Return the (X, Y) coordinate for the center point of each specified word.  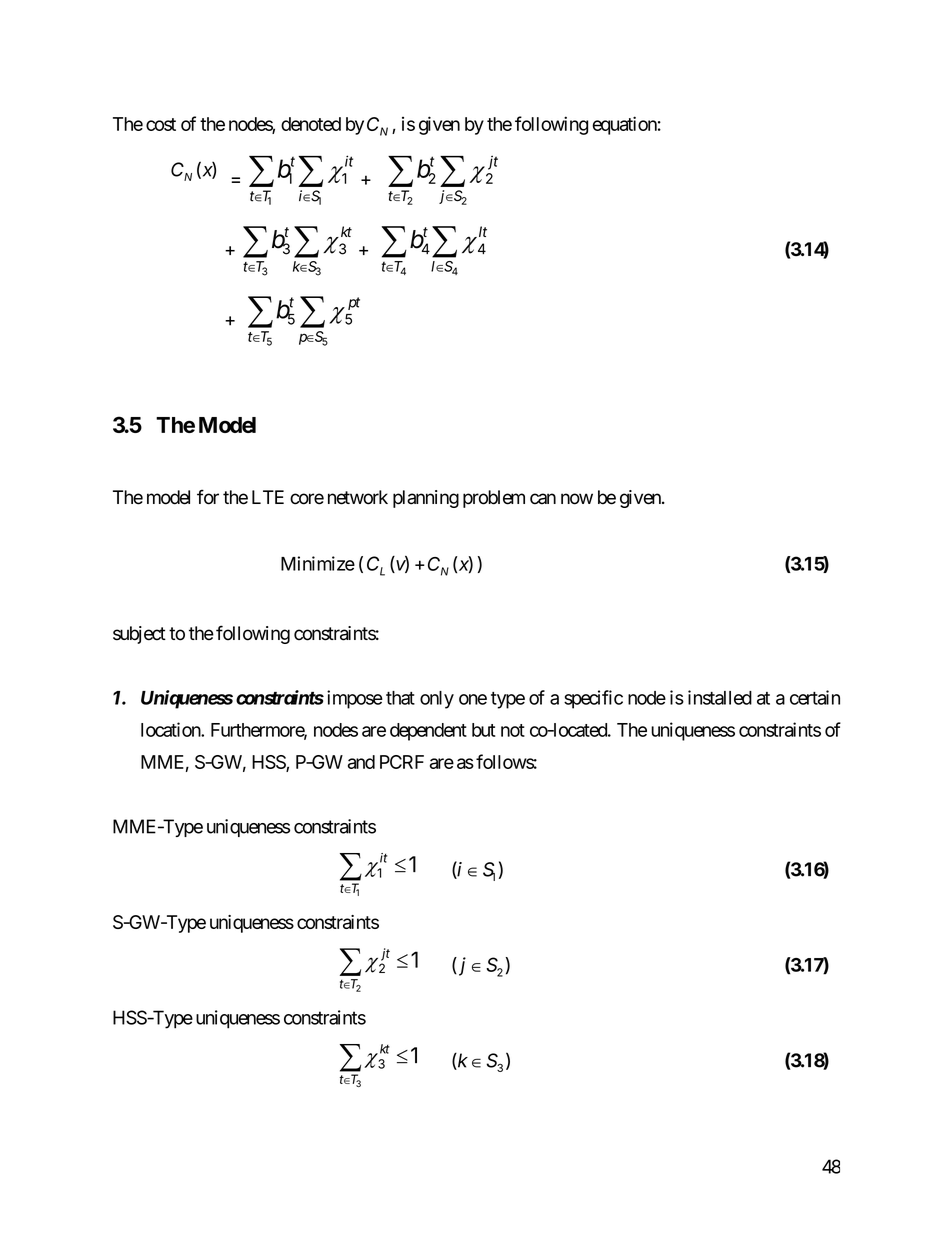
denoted (311, 124)
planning (426, 499)
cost (161, 124)
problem (494, 499)
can (543, 499)
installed (720, 697)
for (208, 497)
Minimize (318, 563)
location (171, 729)
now (577, 499)
